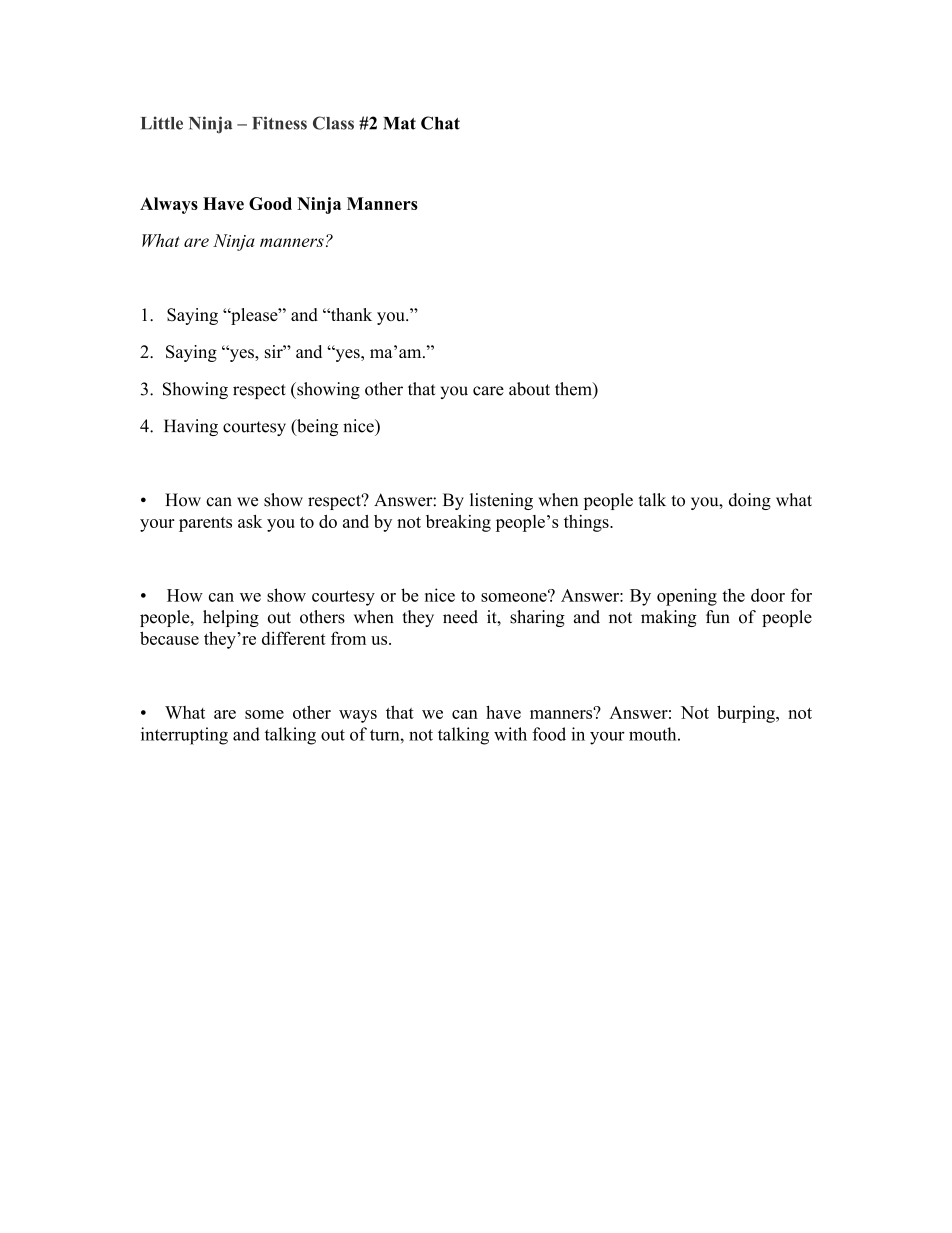  I want to click on interrupting, so click(184, 736).
